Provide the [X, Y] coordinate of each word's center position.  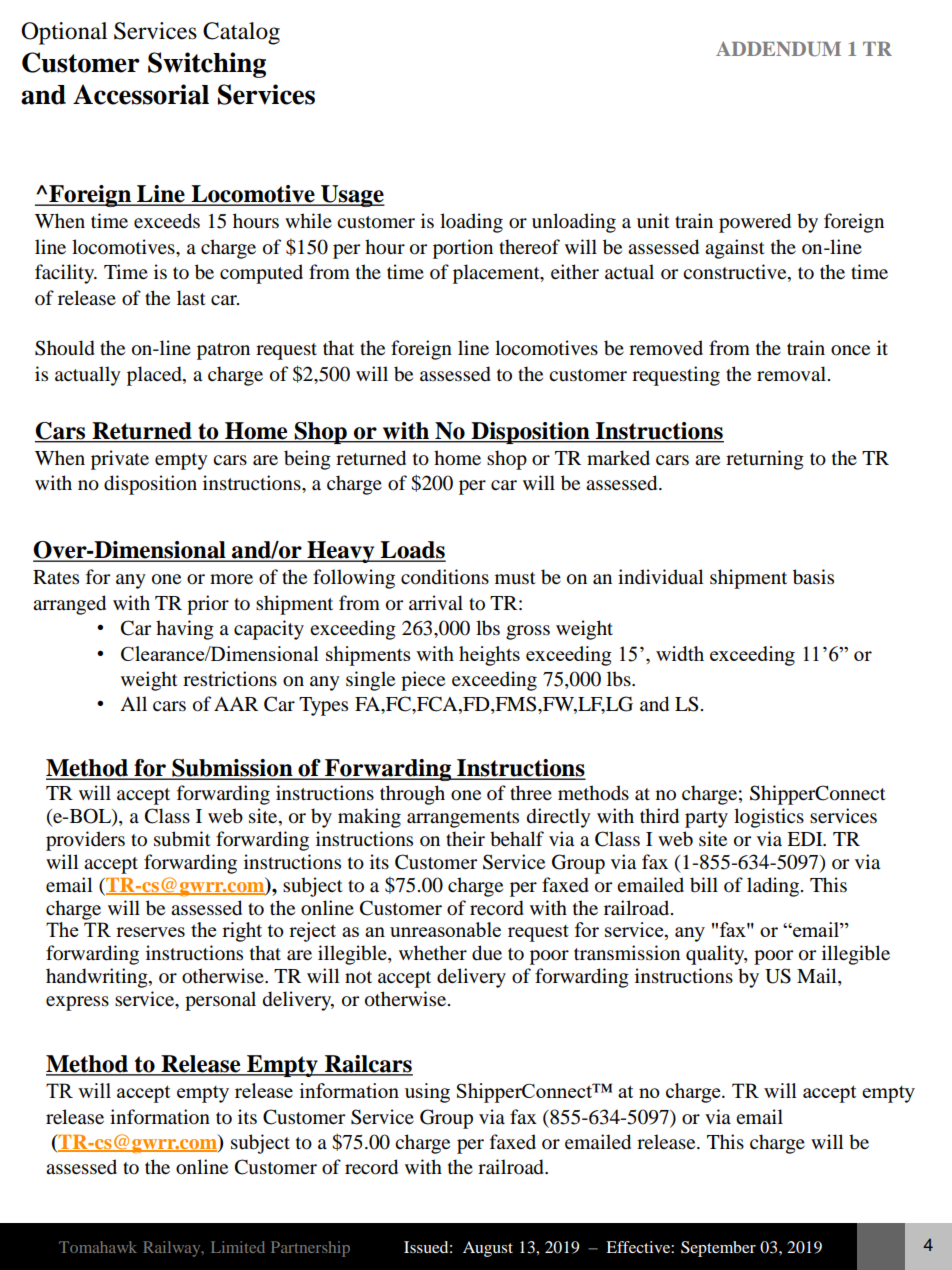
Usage [352, 196]
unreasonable [445, 929]
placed [155, 376]
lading [773, 887]
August [488, 1249]
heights [489, 656]
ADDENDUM [778, 49]
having [185, 630]
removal [793, 374]
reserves [150, 932]
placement [497, 274]
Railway [173, 1249]
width [680, 653]
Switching [207, 65]
